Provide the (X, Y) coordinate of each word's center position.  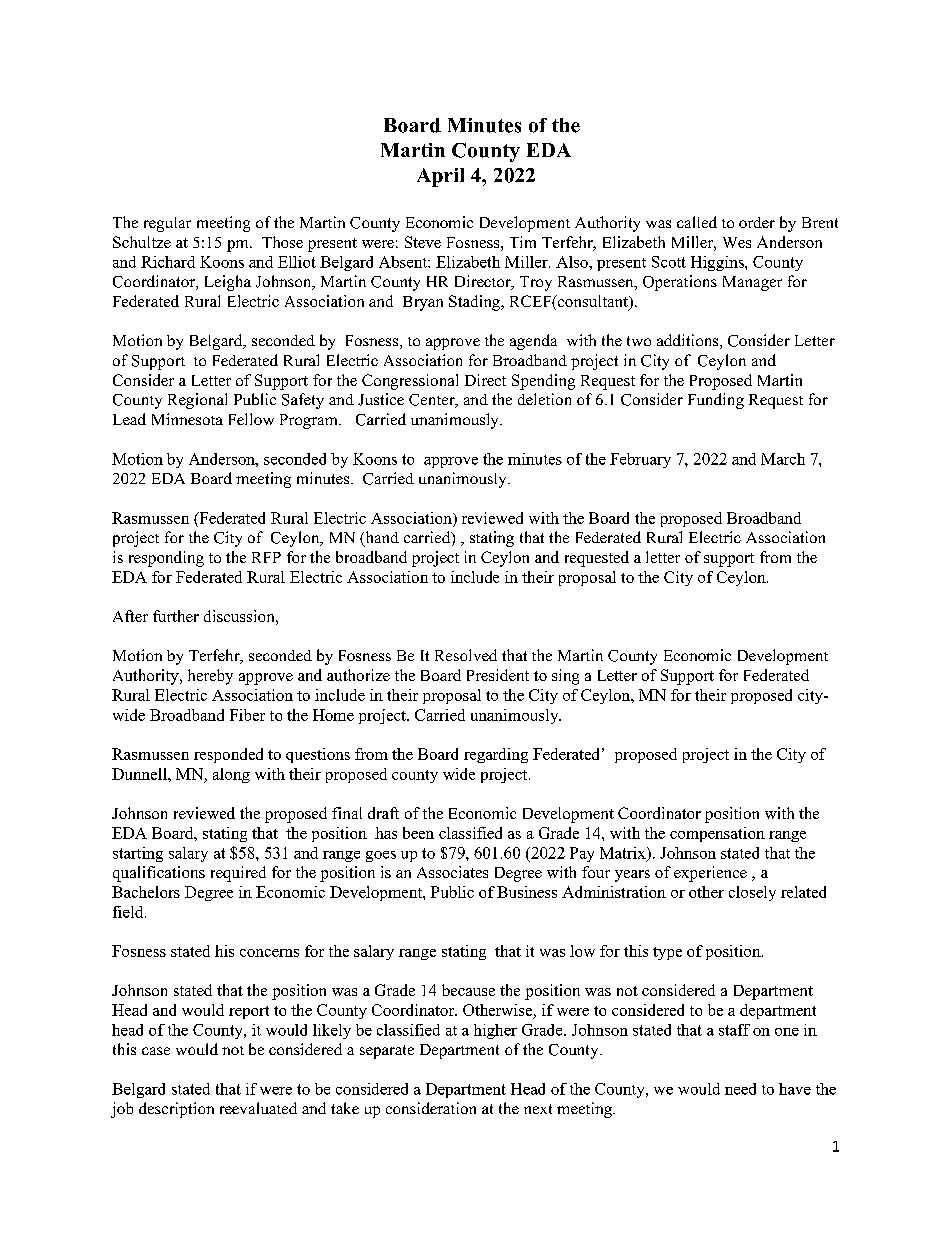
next (538, 1109)
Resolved (466, 655)
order (757, 222)
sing (565, 677)
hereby (210, 677)
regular (167, 224)
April (440, 177)
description (176, 1110)
